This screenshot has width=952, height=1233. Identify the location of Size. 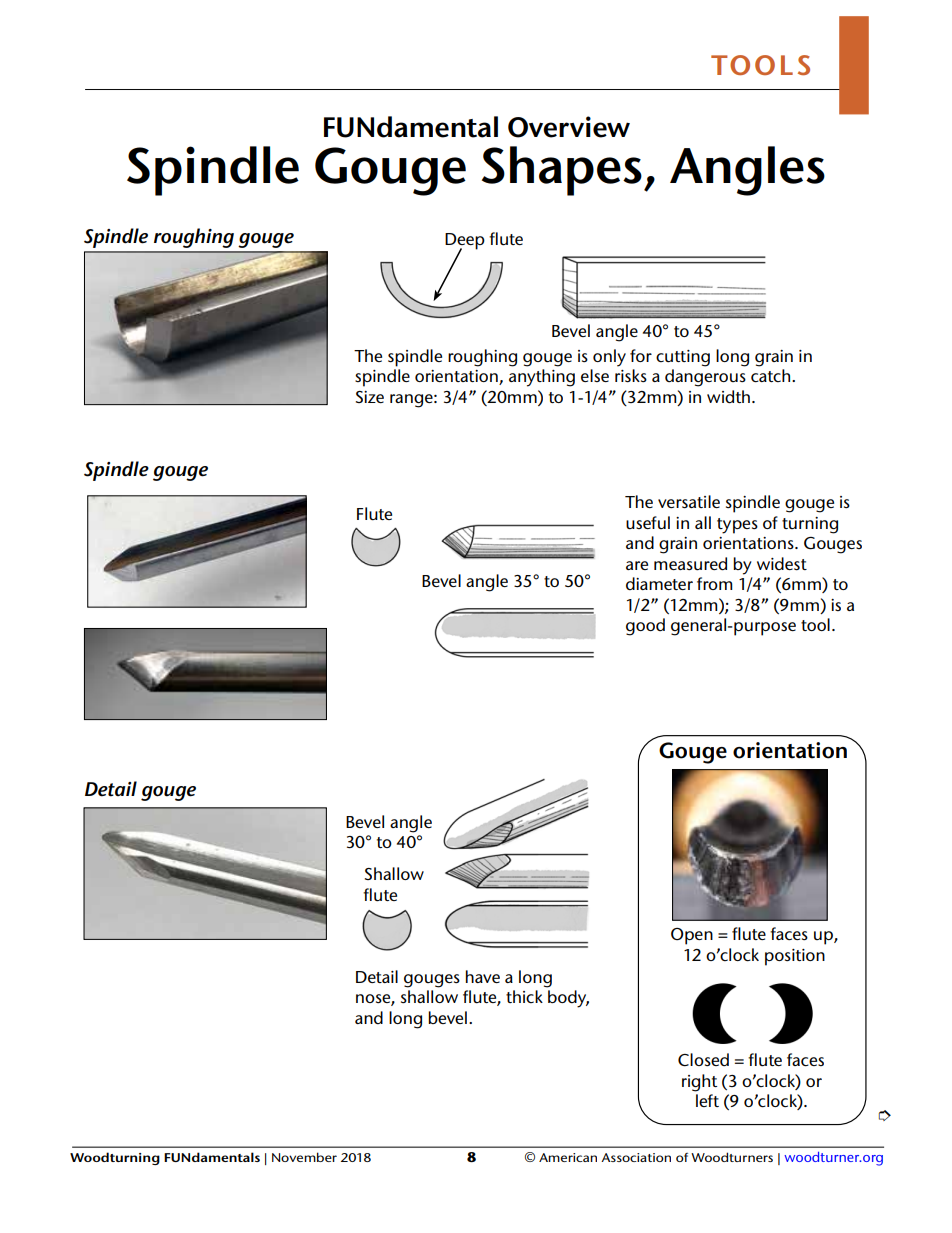
(370, 397).
